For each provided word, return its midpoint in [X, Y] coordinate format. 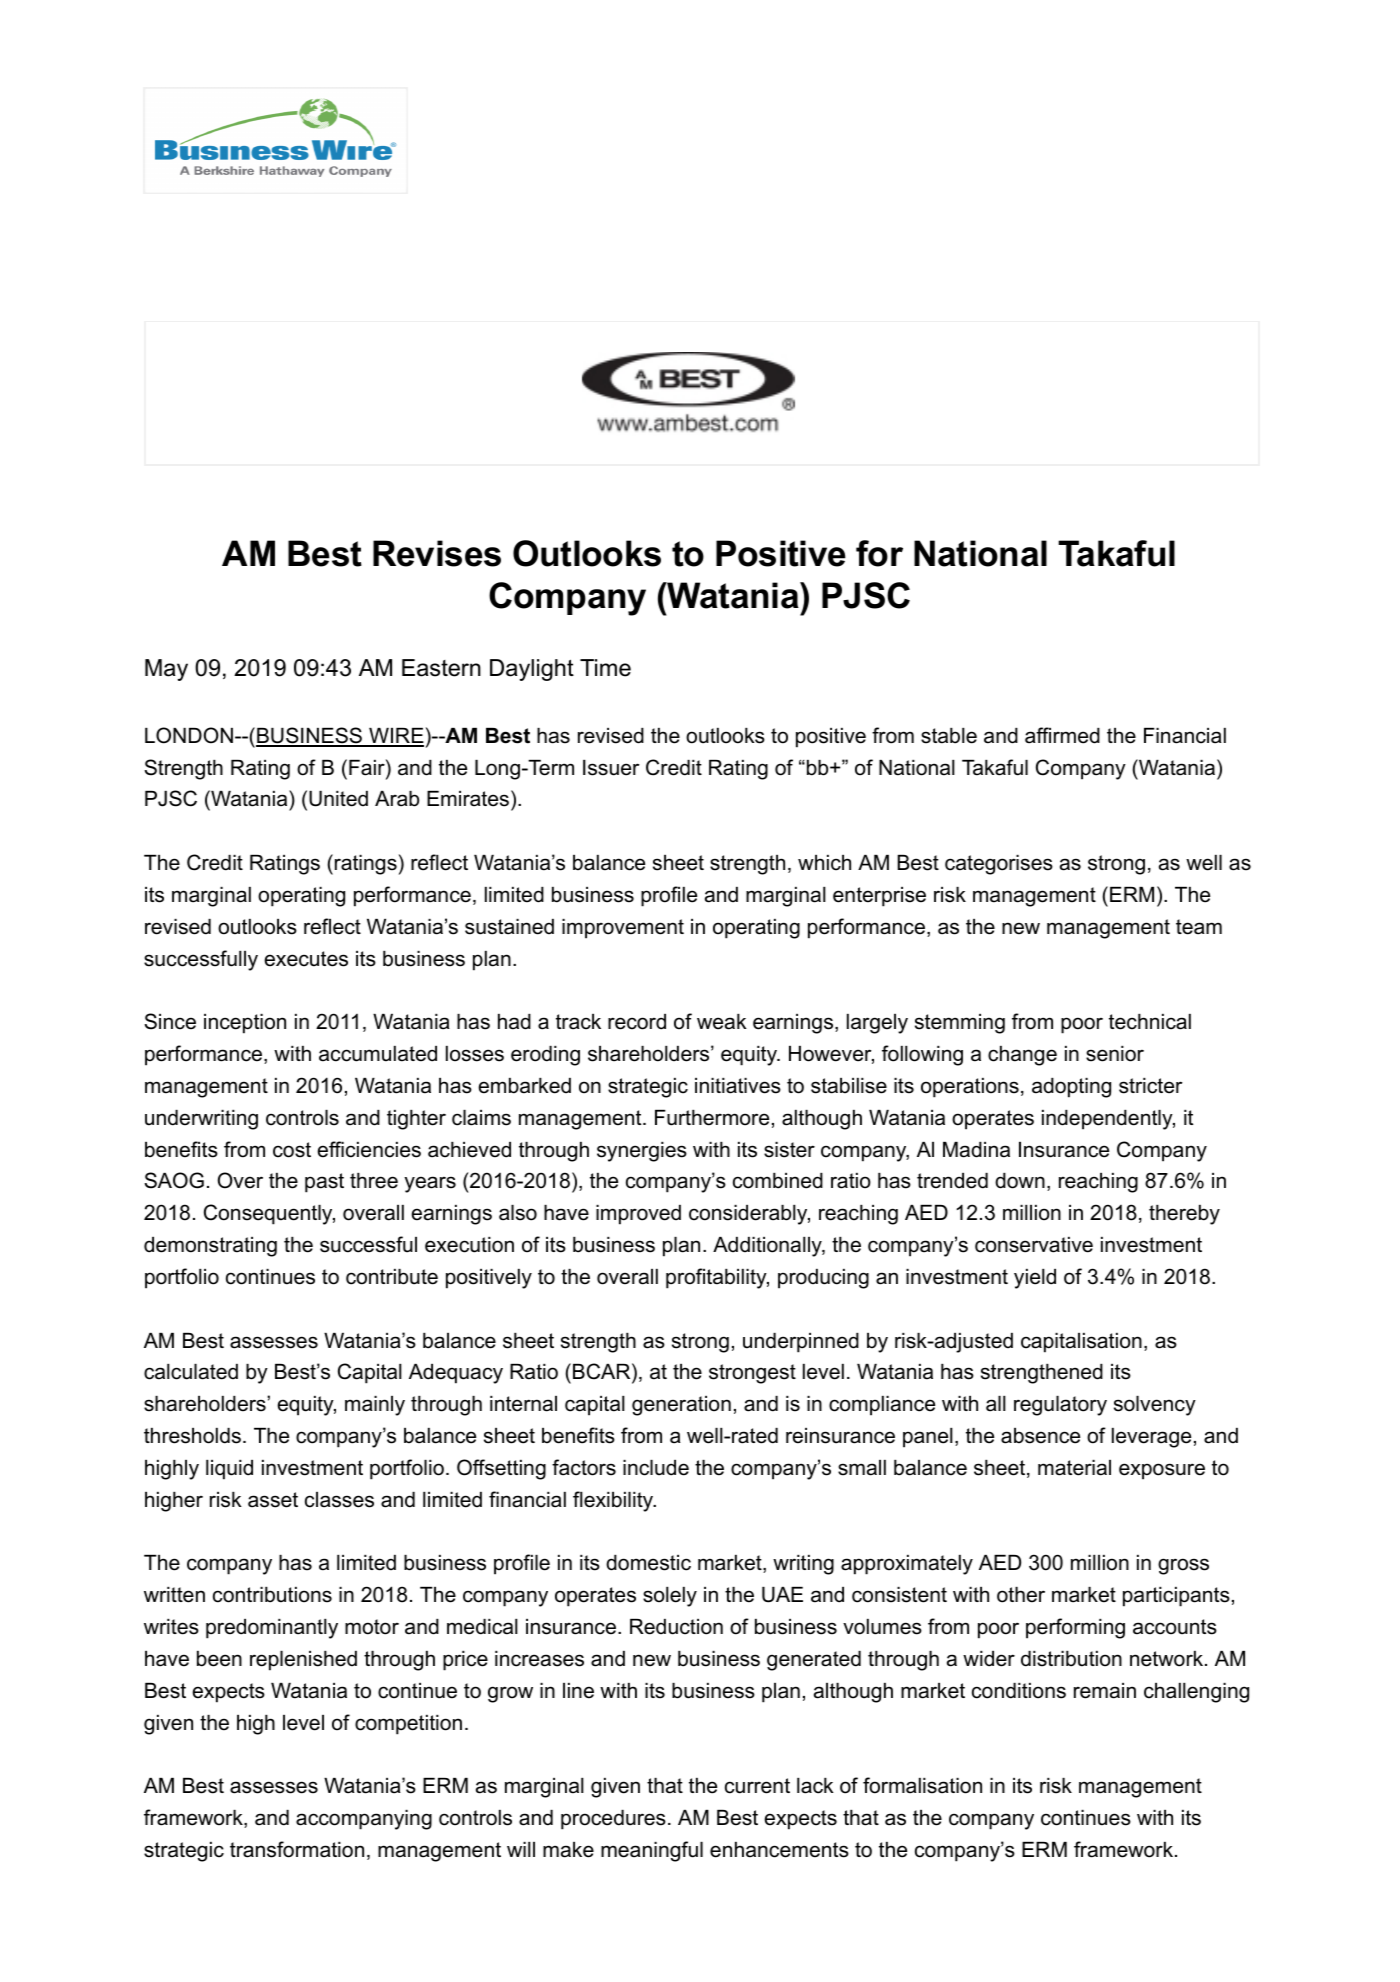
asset [273, 1500]
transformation [297, 1849]
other [1021, 1595]
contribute [392, 1277]
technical [1150, 1022]
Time [605, 668]
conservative [1034, 1245]
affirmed [1062, 735]
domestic [648, 1563]
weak [722, 1022]
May [166, 670]
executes [306, 959]
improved [638, 1215]
